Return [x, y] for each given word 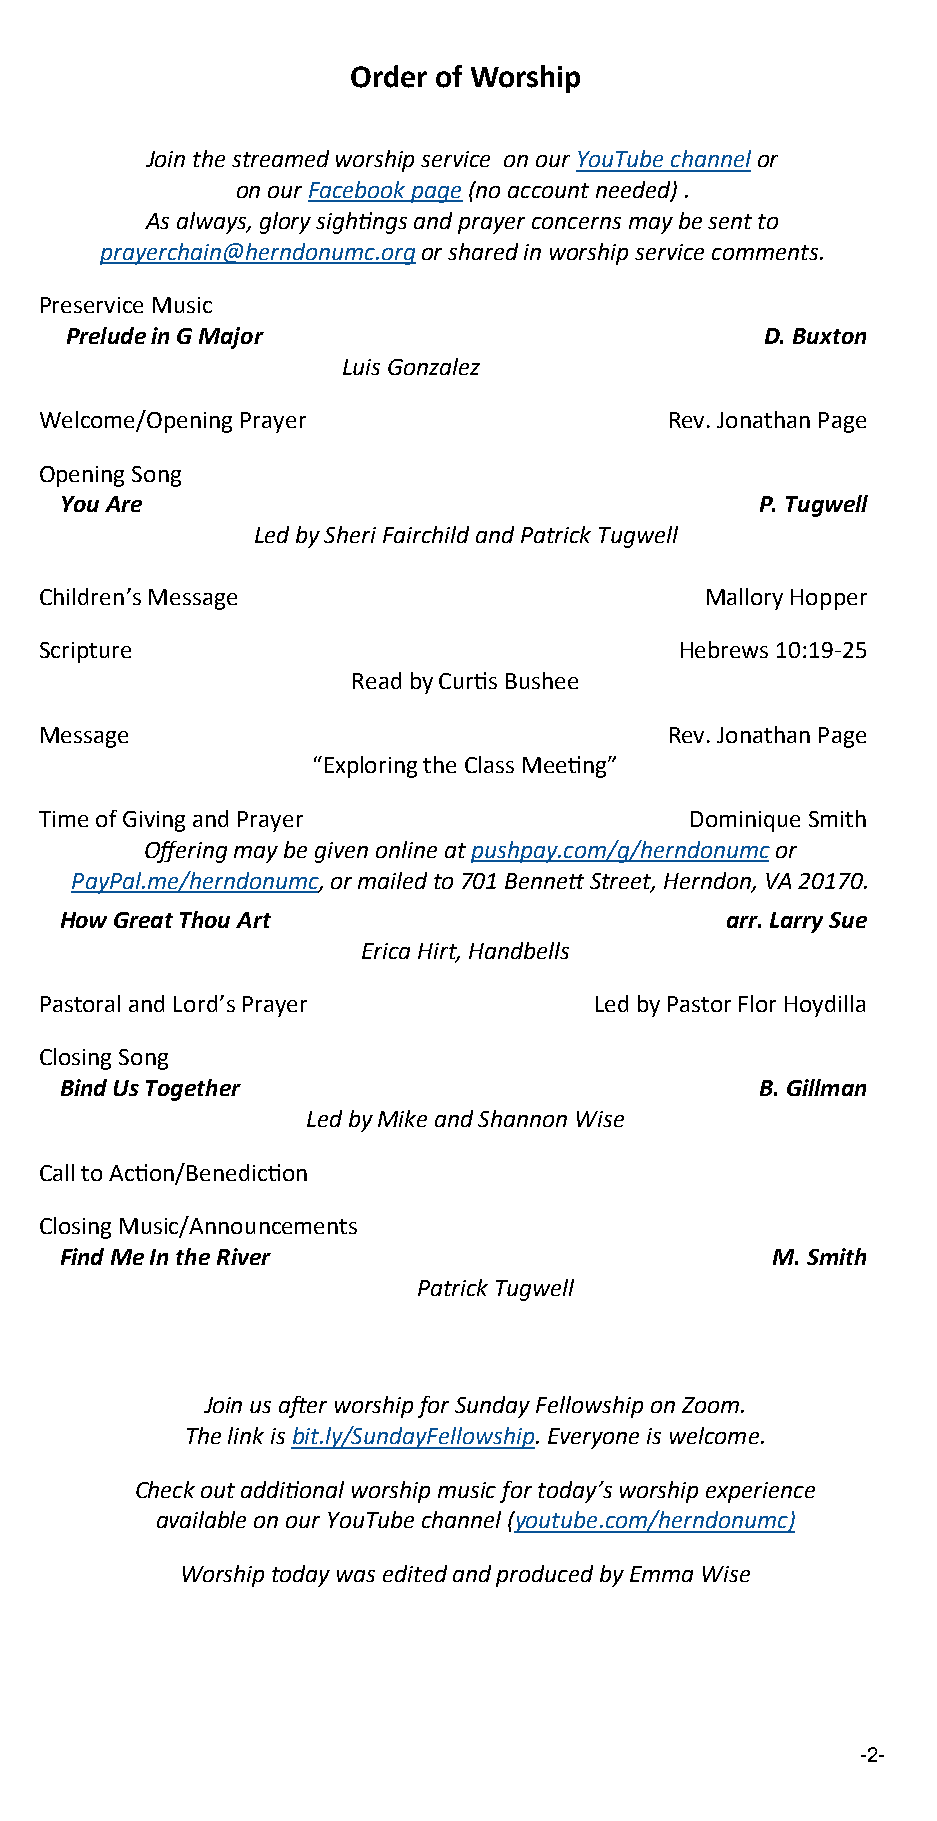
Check [165, 1489]
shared [483, 251]
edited [415, 1573]
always [213, 223]
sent [730, 221]
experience [760, 1492]
